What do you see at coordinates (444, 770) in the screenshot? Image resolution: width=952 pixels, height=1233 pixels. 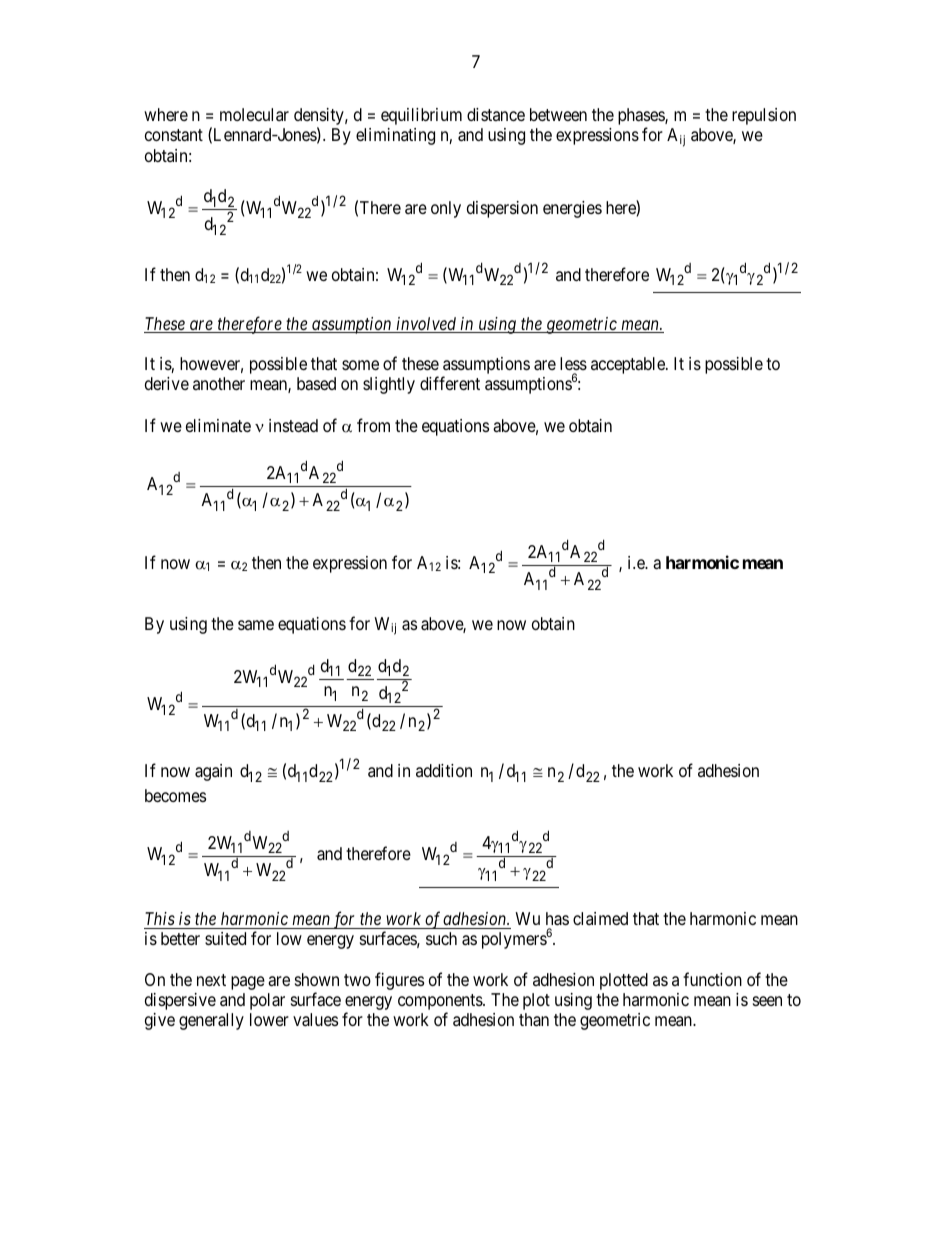 I see `addition` at bounding box center [444, 770].
